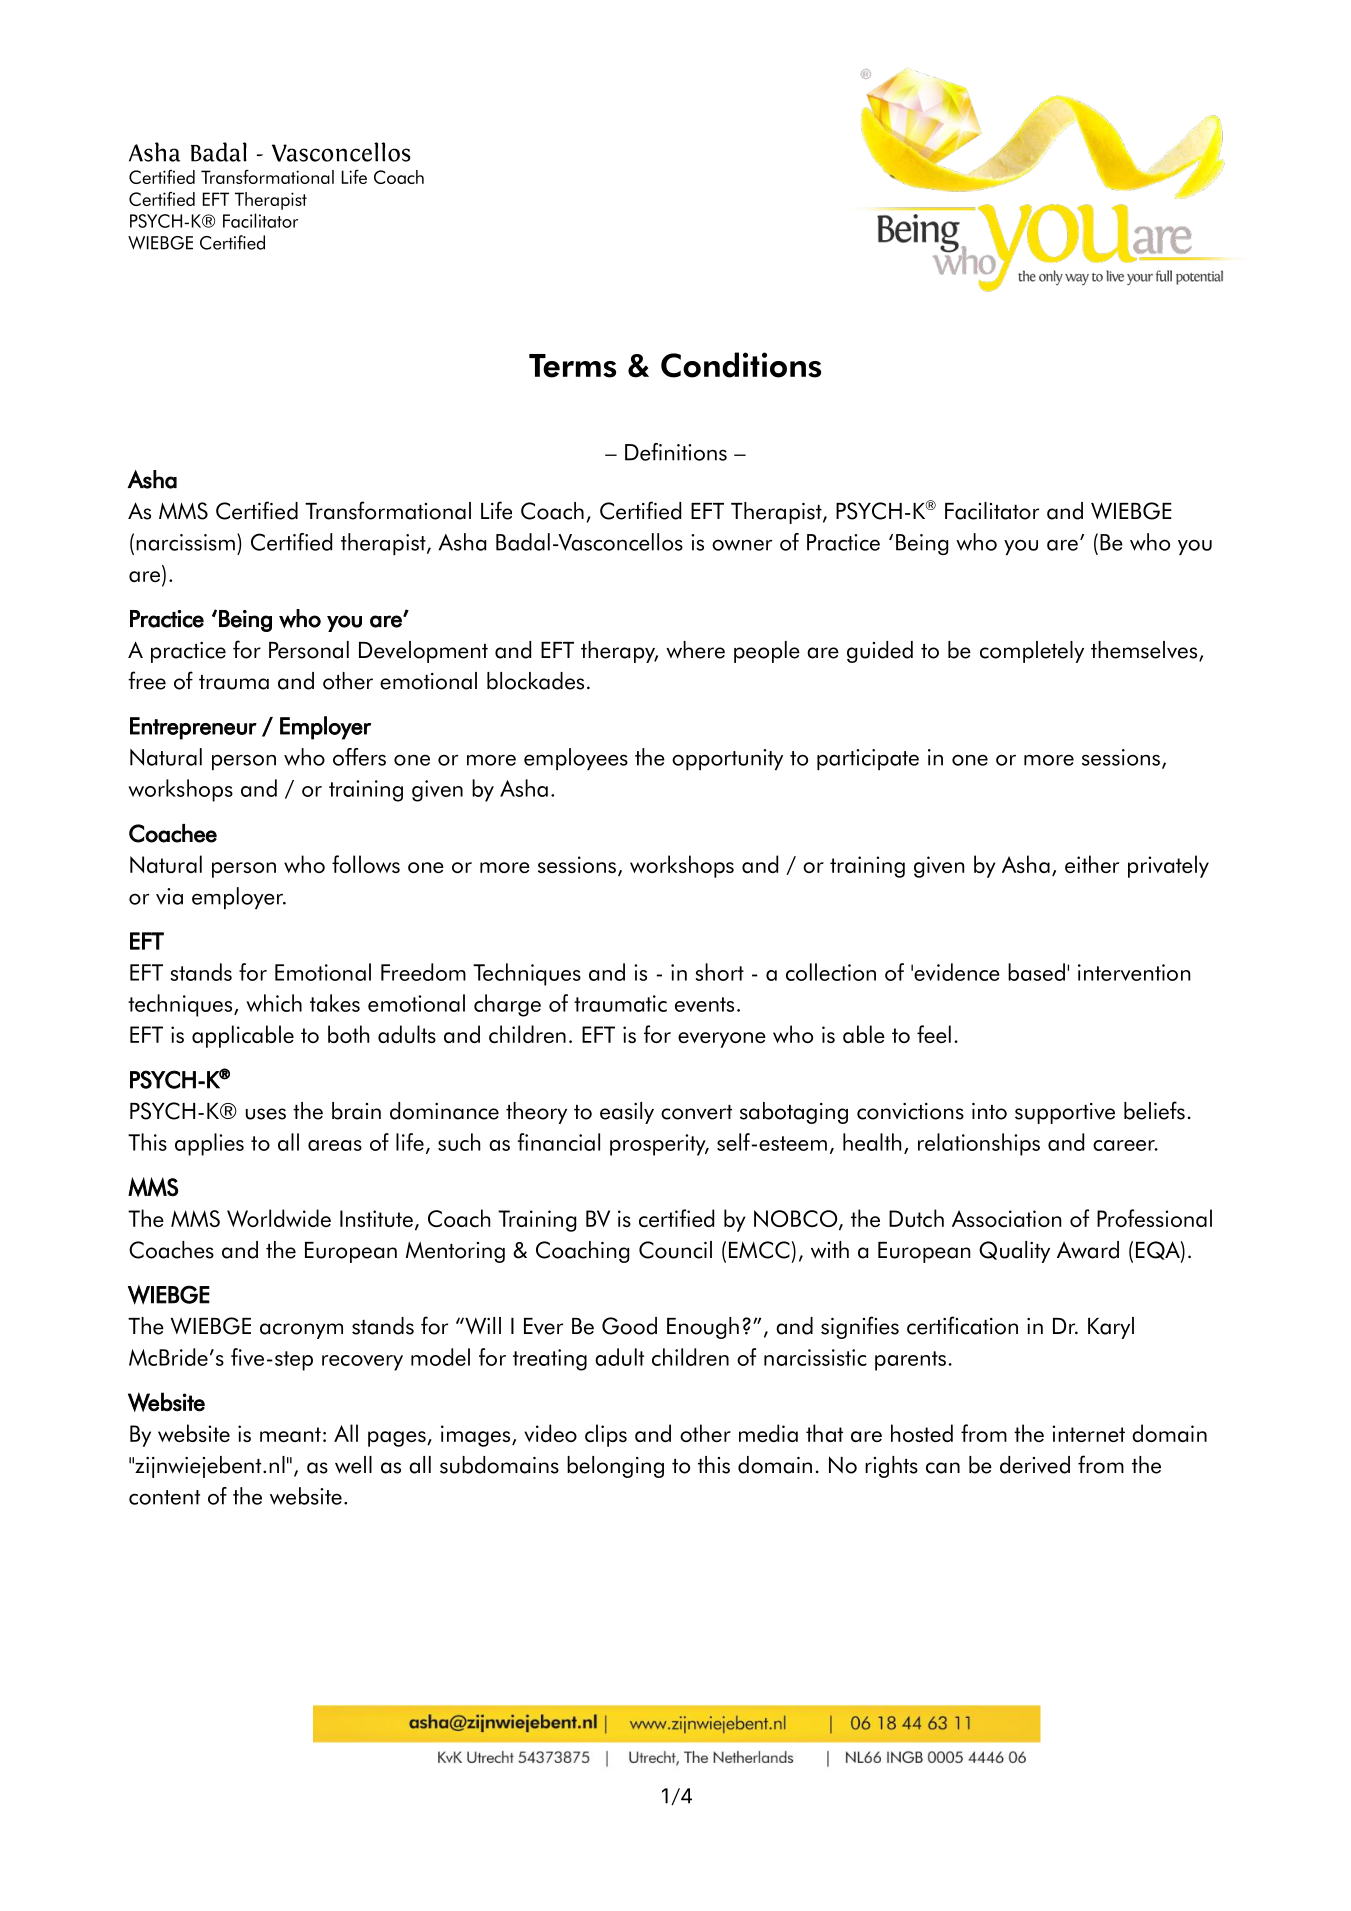 This image has height=1911, width=1351. What do you see at coordinates (615, 1467) in the image?
I see `belonging` at bounding box center [615, 1467].
